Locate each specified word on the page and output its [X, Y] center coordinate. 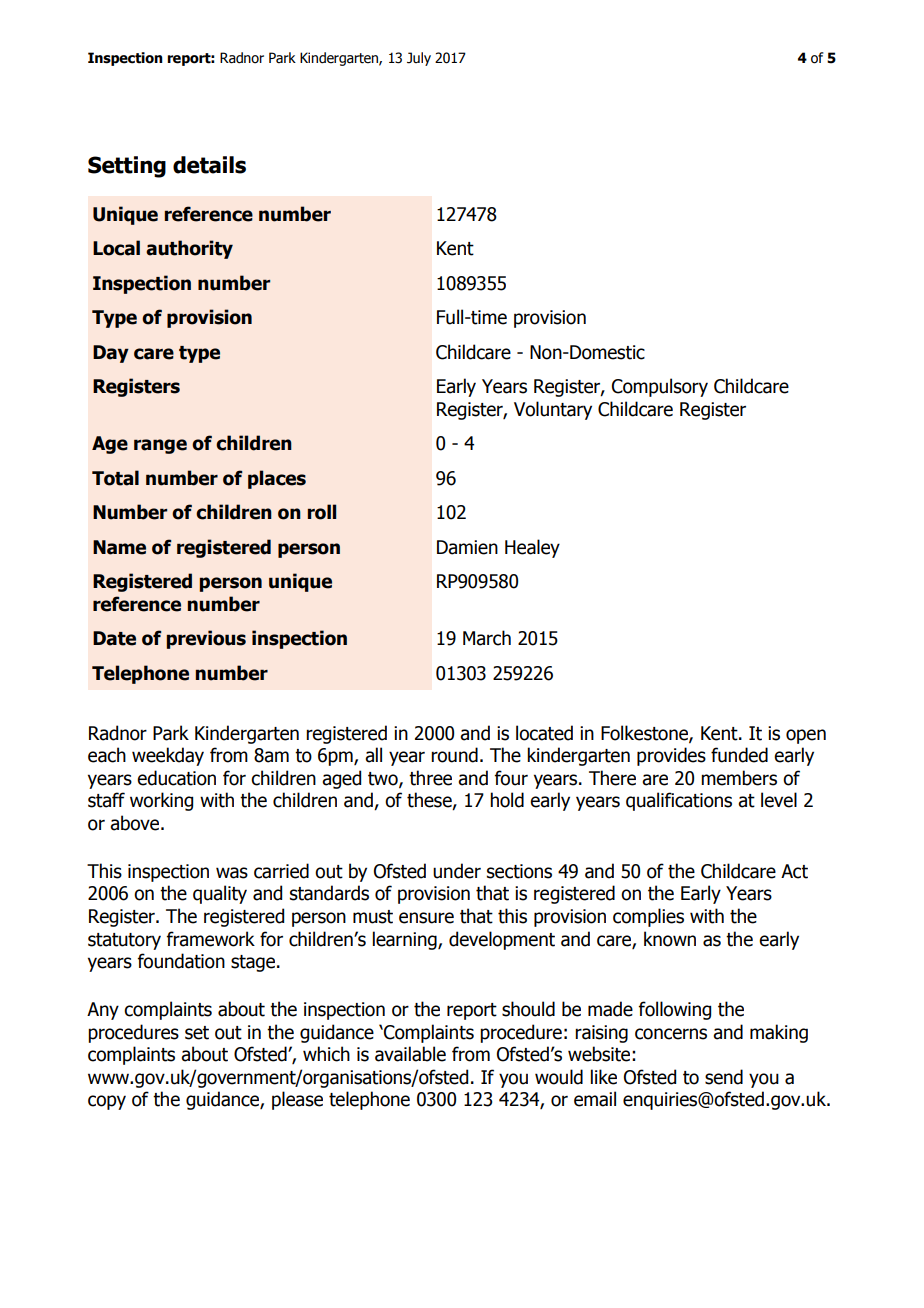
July [419, 59]
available [410, 1054]
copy [107, 1102]
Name [119, 547]
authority [189, 249]
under [457, 871]
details [209, 165]
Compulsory [660, 387]
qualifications [679, 801]
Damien [467, 547]
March [487, 638]
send [724, 1077]
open [806, 736]
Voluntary [553, 410]
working [161, 801]
